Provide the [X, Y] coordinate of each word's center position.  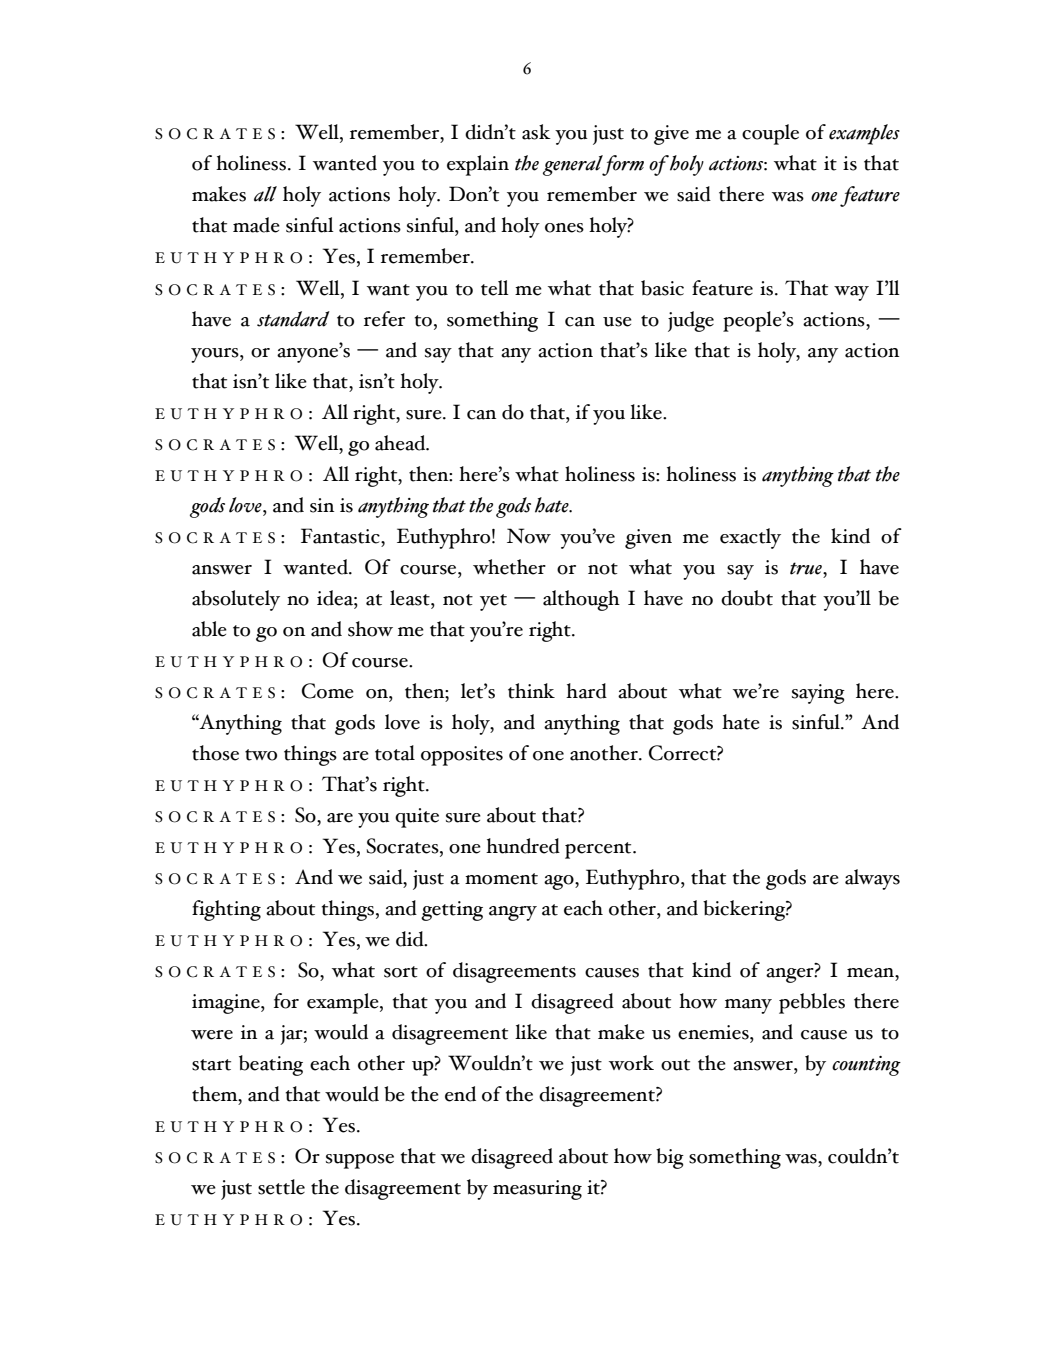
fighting [226, 910]
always [872, 879]
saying [818, 694]
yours [216, 355]
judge [691, 321]
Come [328, 691]
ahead [401, 443]
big [670, 1158]
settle [281, 1187]
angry [513, 913]
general [573, 165]
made [256, 225]
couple [770, 134]
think [531, 691]
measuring [537, 1190]
